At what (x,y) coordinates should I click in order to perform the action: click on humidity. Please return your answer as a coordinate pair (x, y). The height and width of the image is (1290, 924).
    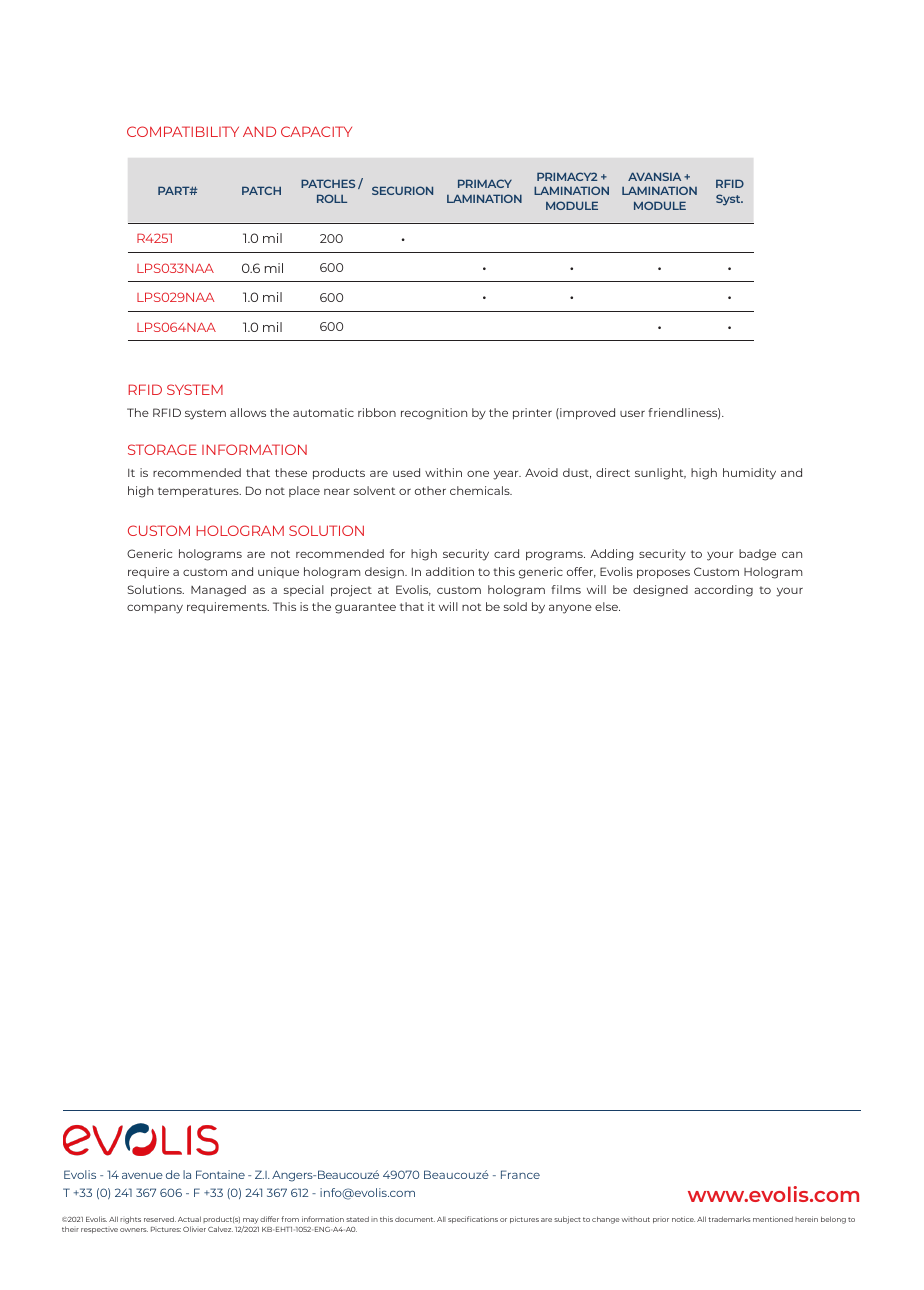
    Looking at the image, I should click on (749, 474).
